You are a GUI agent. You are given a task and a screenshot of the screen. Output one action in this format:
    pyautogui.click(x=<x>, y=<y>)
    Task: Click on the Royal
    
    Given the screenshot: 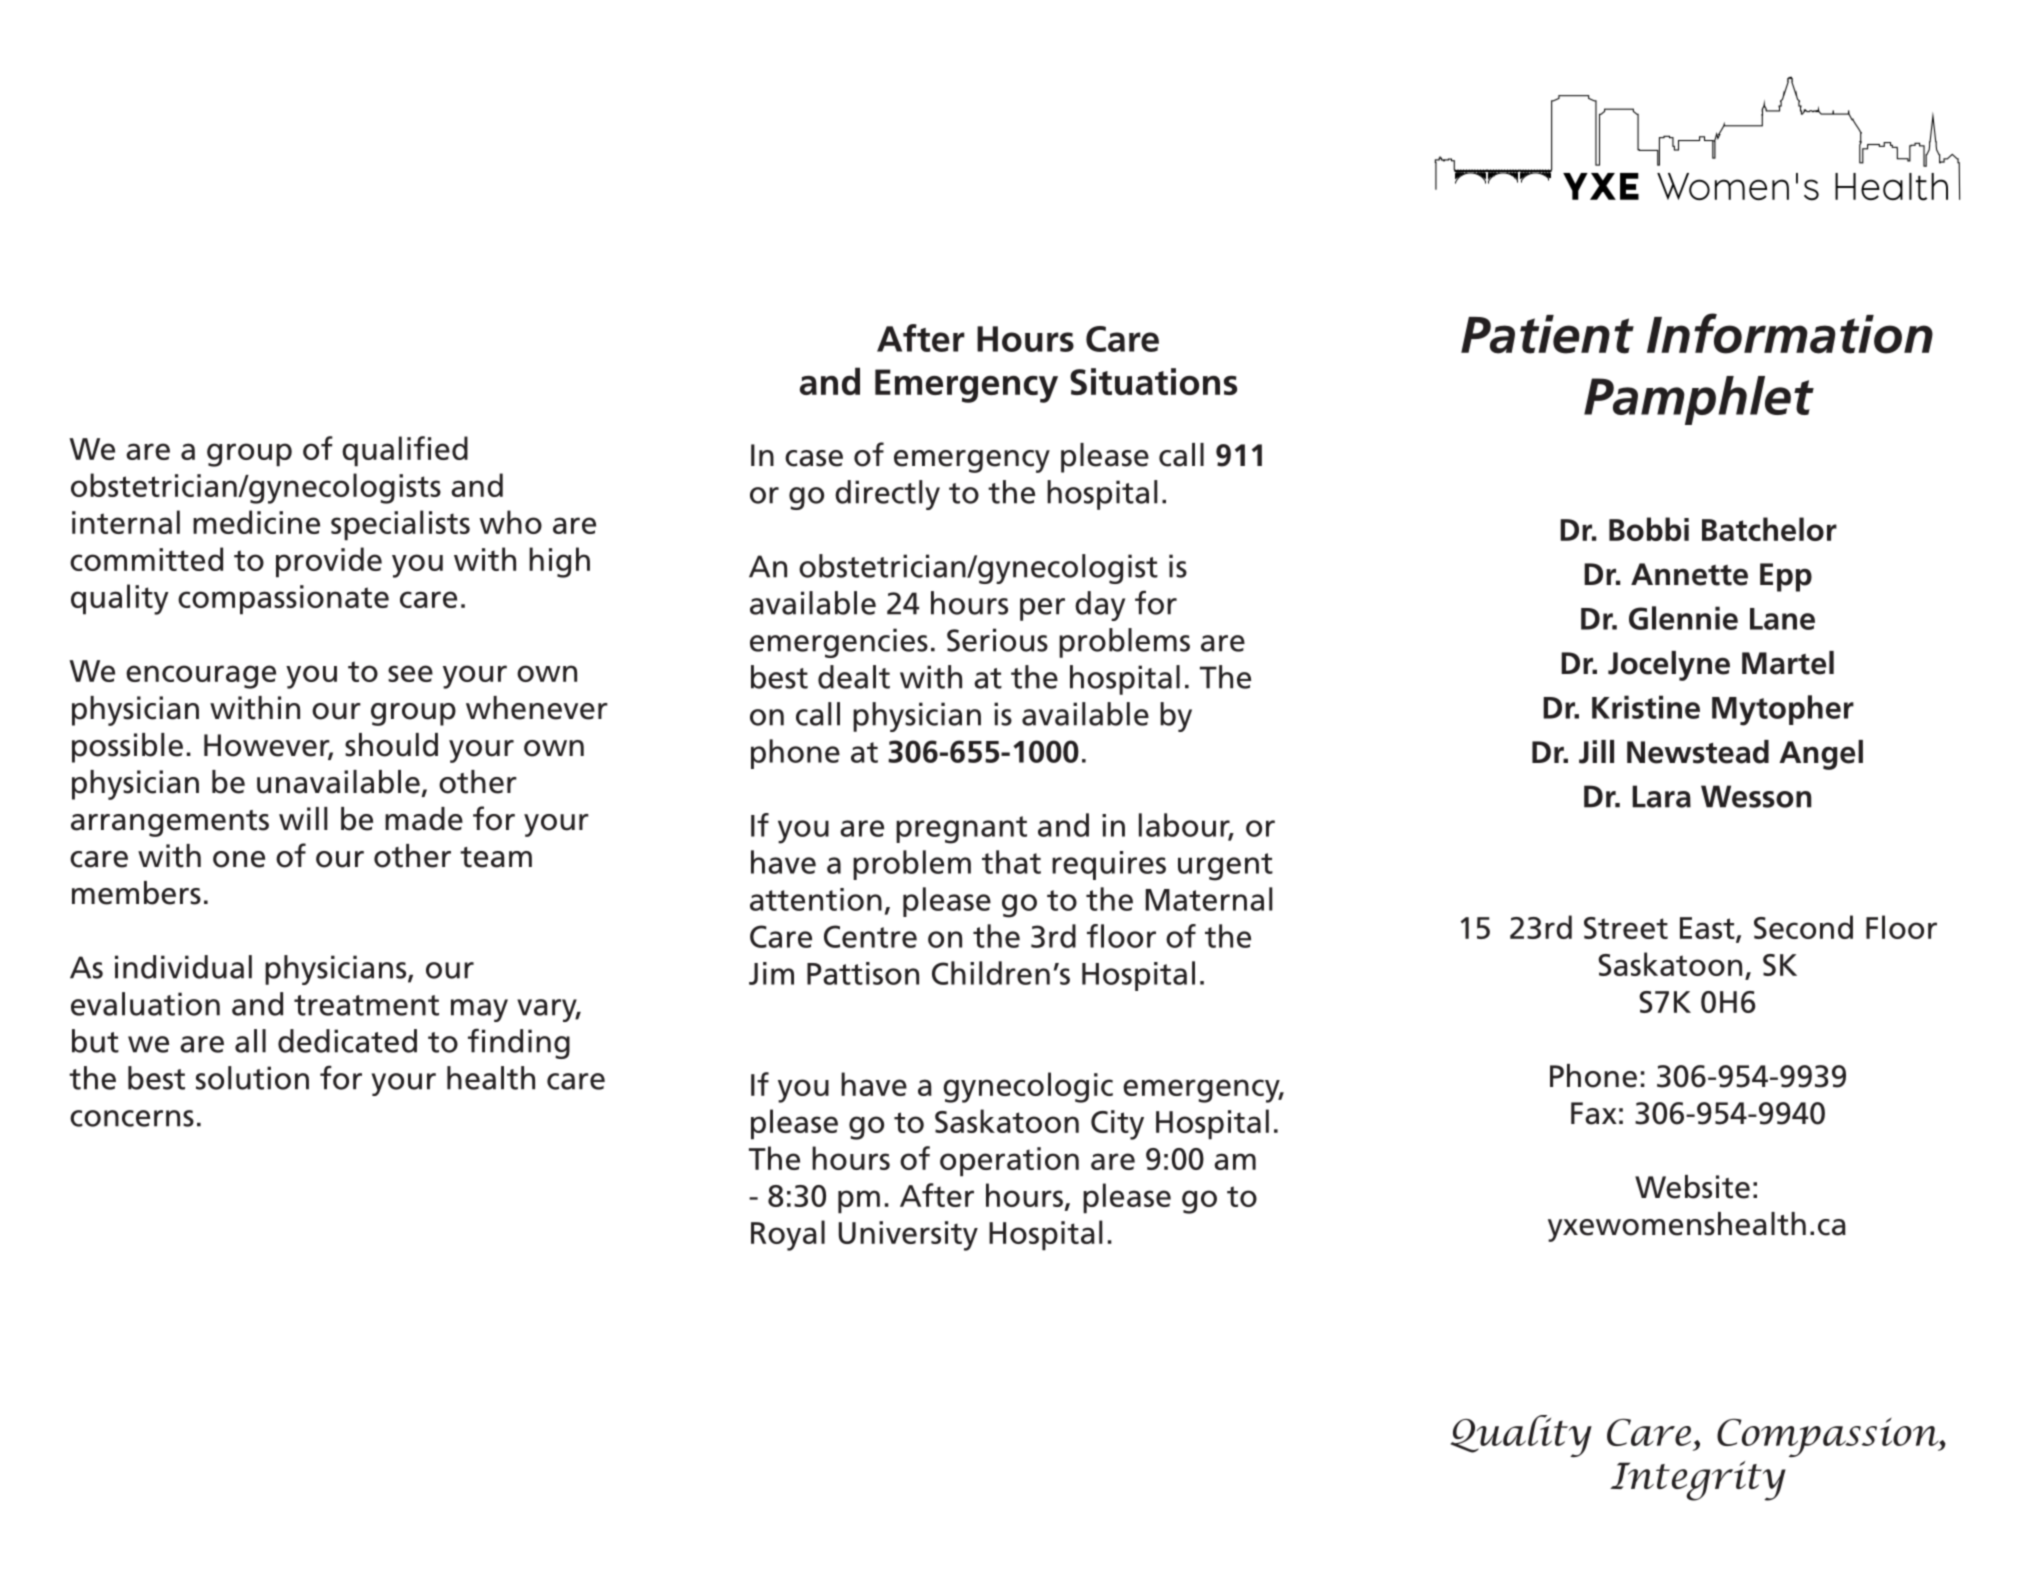 What is the action you would take?
    pyautogui.click(x=788, y=1235)
